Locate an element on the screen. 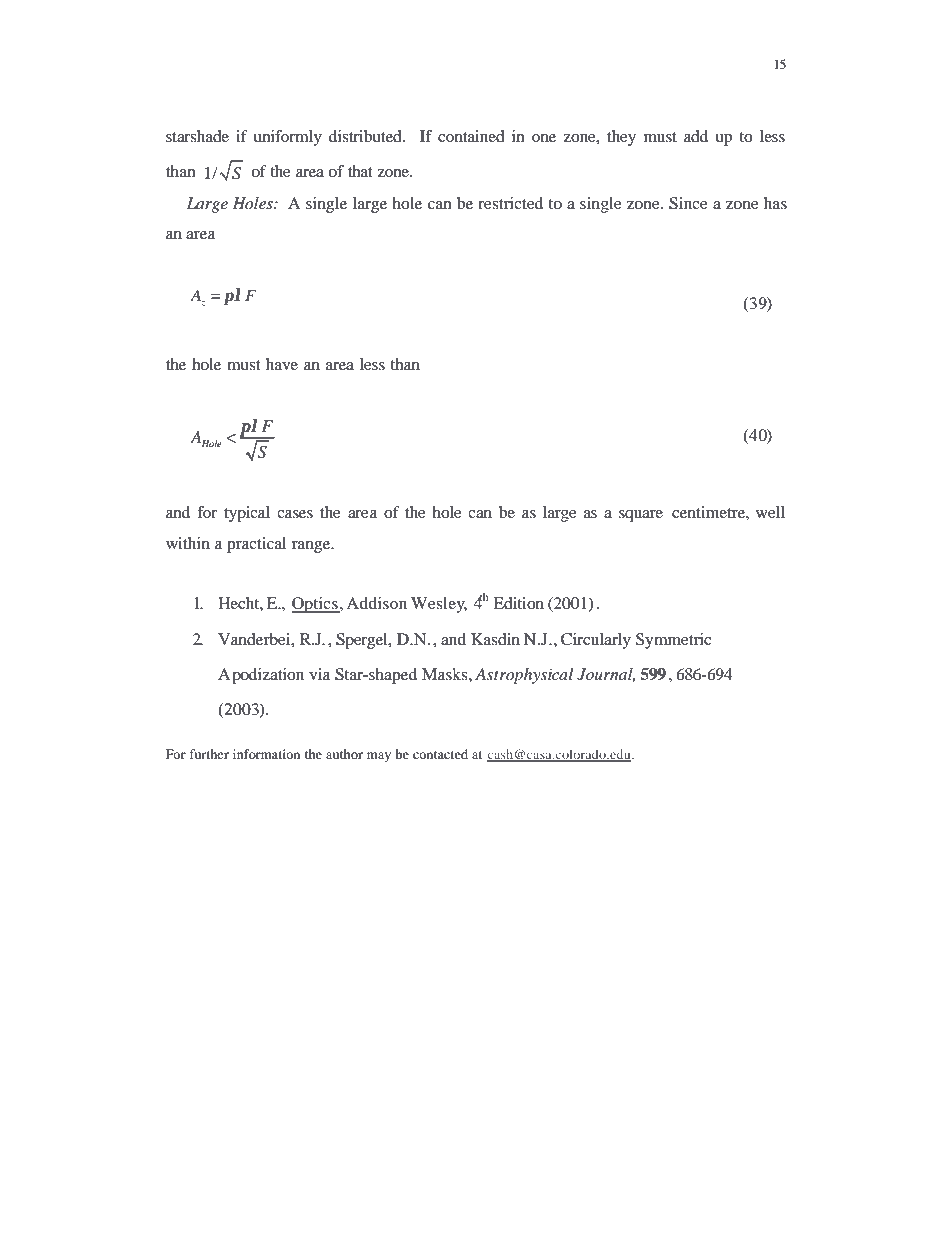 The image size is (952, 1233). square is located at coordinates (641, 516).
